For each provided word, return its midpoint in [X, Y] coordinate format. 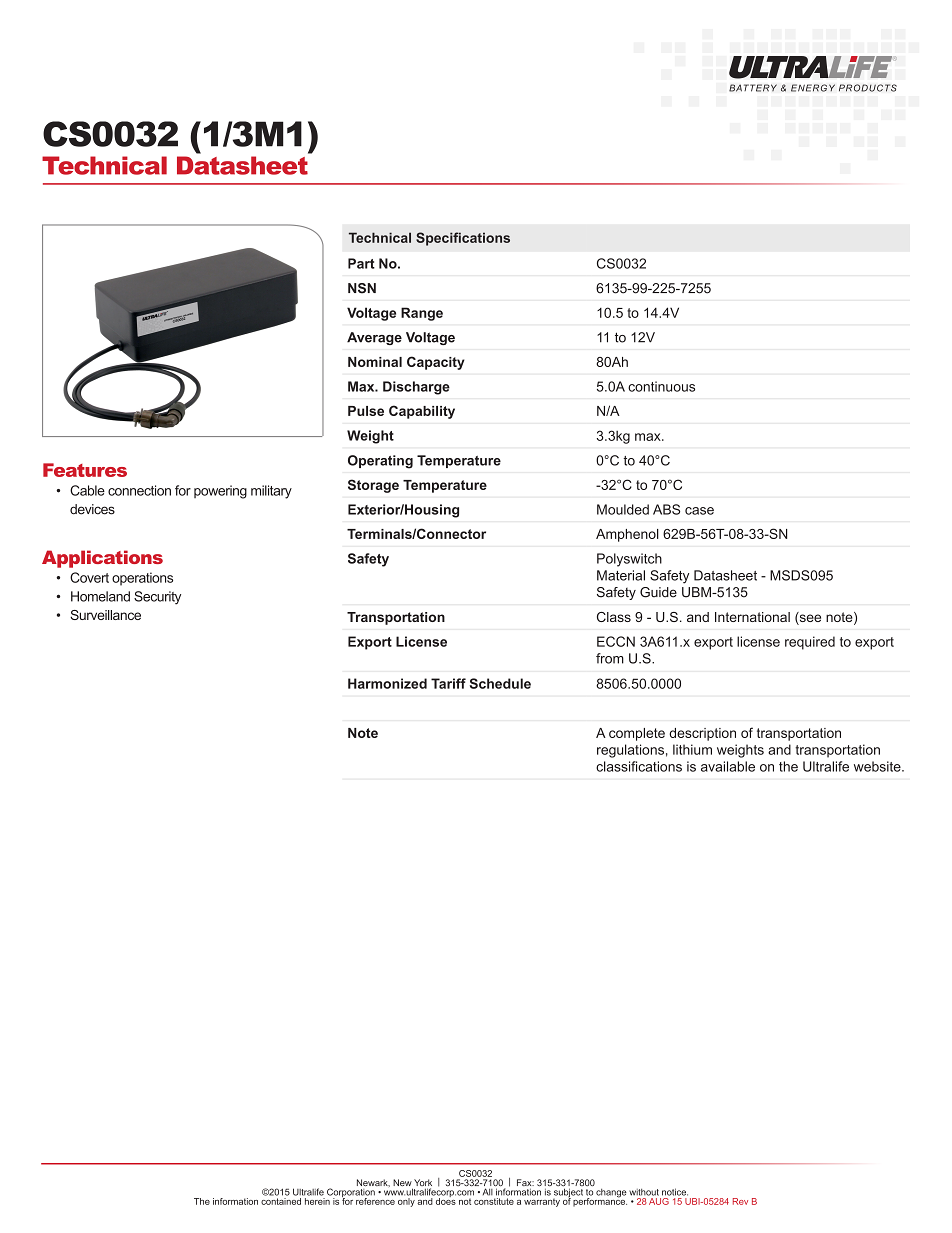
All [488, 1192]
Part [361, 263]
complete [637, 734]
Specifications [463, 239]
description [702, 734]
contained [281, 1201]
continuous [661, 386]
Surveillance [105, 615]
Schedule [500, 683]
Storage [373, 486]
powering [220, 492]
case [699, 511]
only [406, 1202]
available [728, 766]
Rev [740, 1201]
